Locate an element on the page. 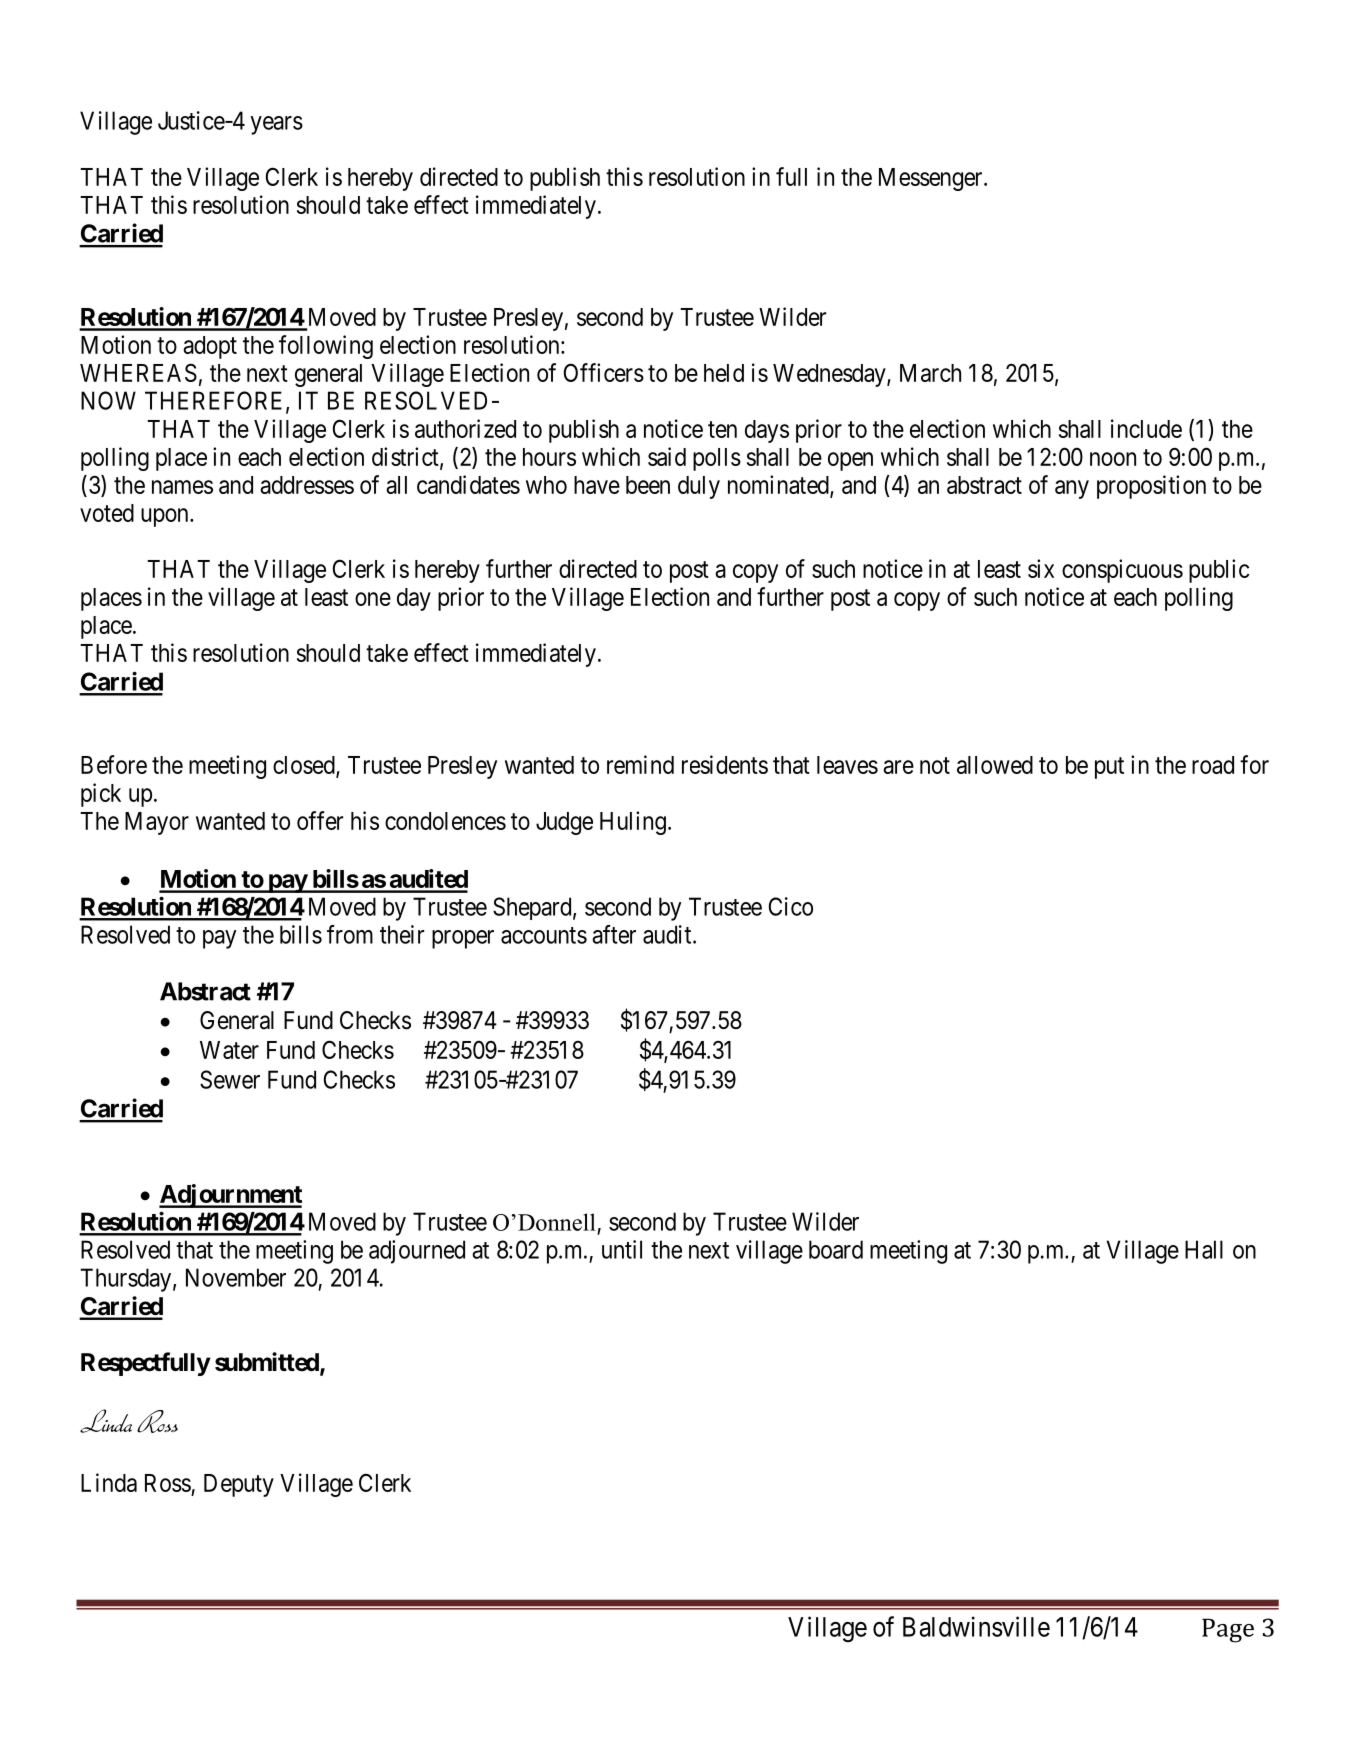 The width and height of the document is (1355, 1753). until is located at coordinates (622, 1249).
